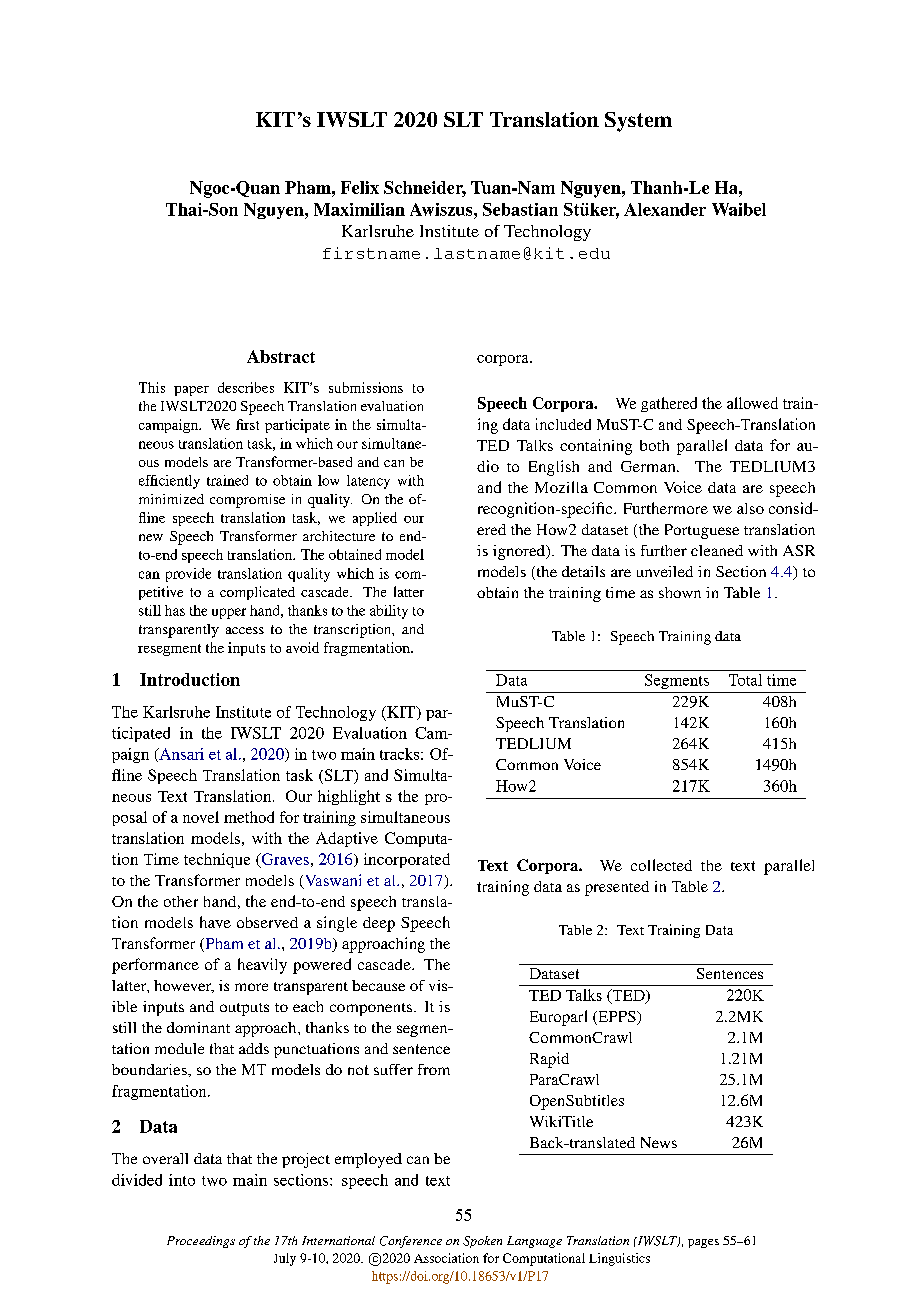 The width and height of the page is (924, 1308). What do you see at coordinates (425, 189) in the page?
I see `Schneider` at bounding box center [425, 189].
